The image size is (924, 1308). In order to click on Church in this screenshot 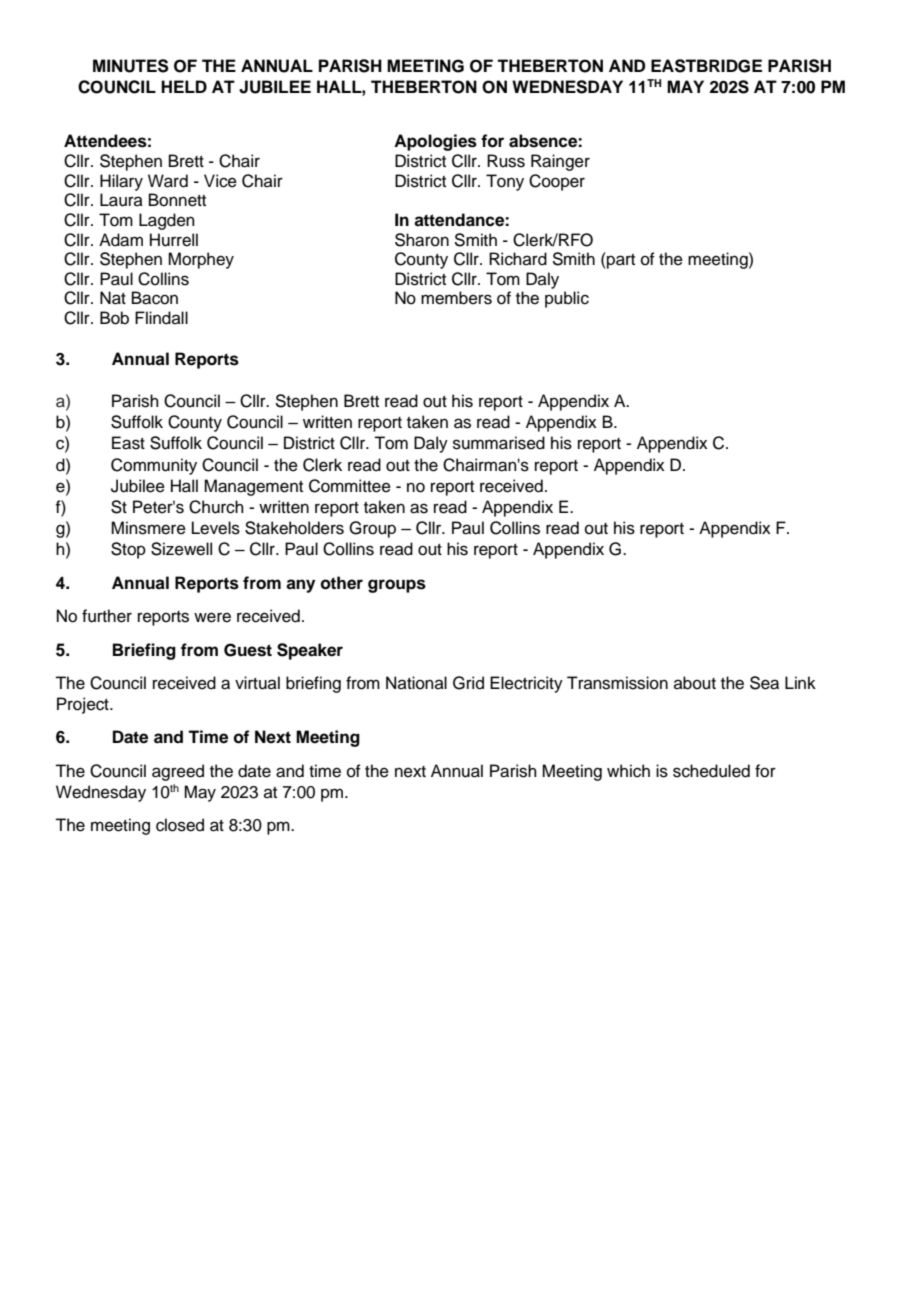, I will do `click(216, 507)`.
